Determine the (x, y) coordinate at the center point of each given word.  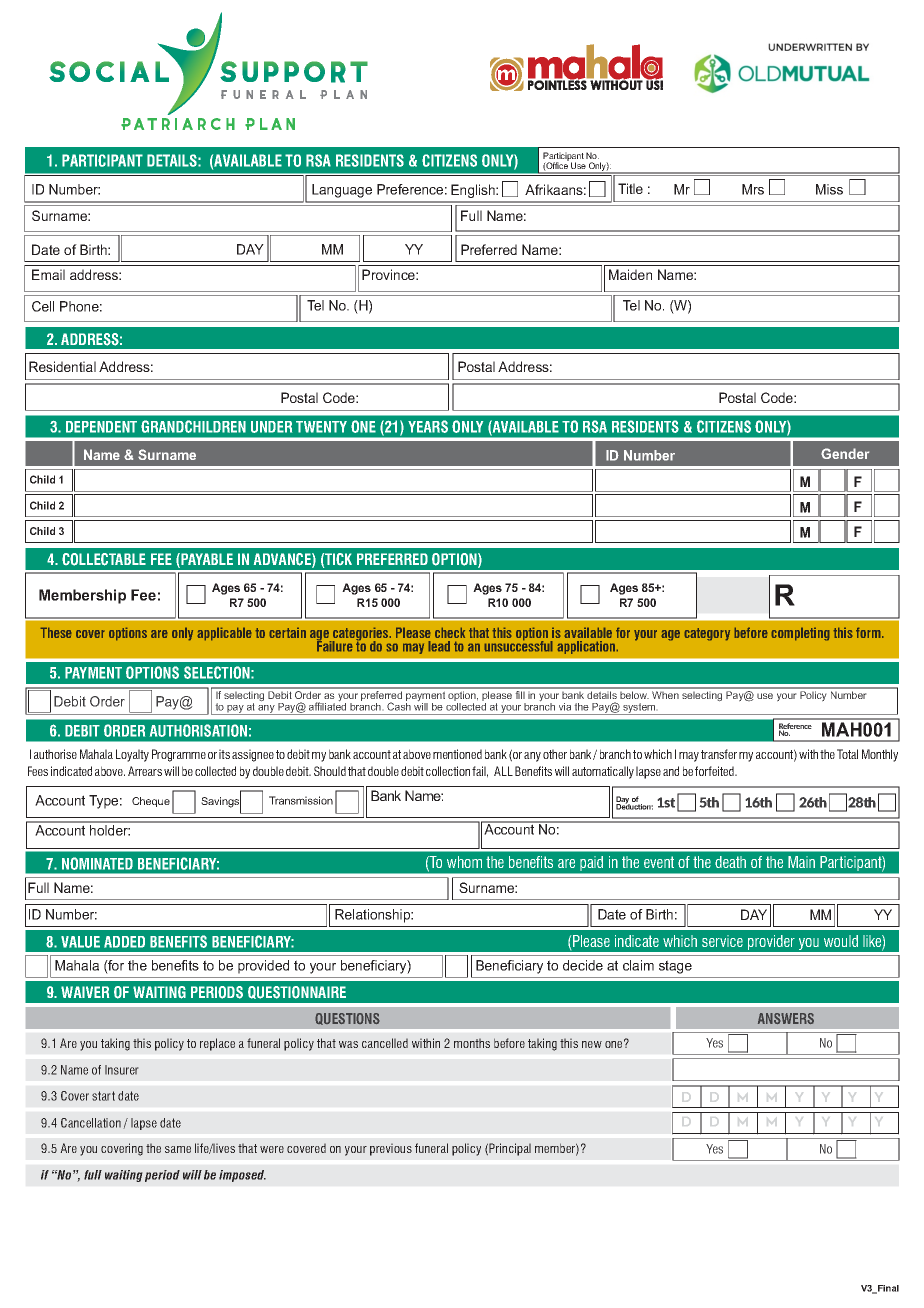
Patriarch (178, 124)
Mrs (753, 189)
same (178, 1149)
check (450, 632)
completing (800, 634)
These (56, 632)
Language (342, 191)
